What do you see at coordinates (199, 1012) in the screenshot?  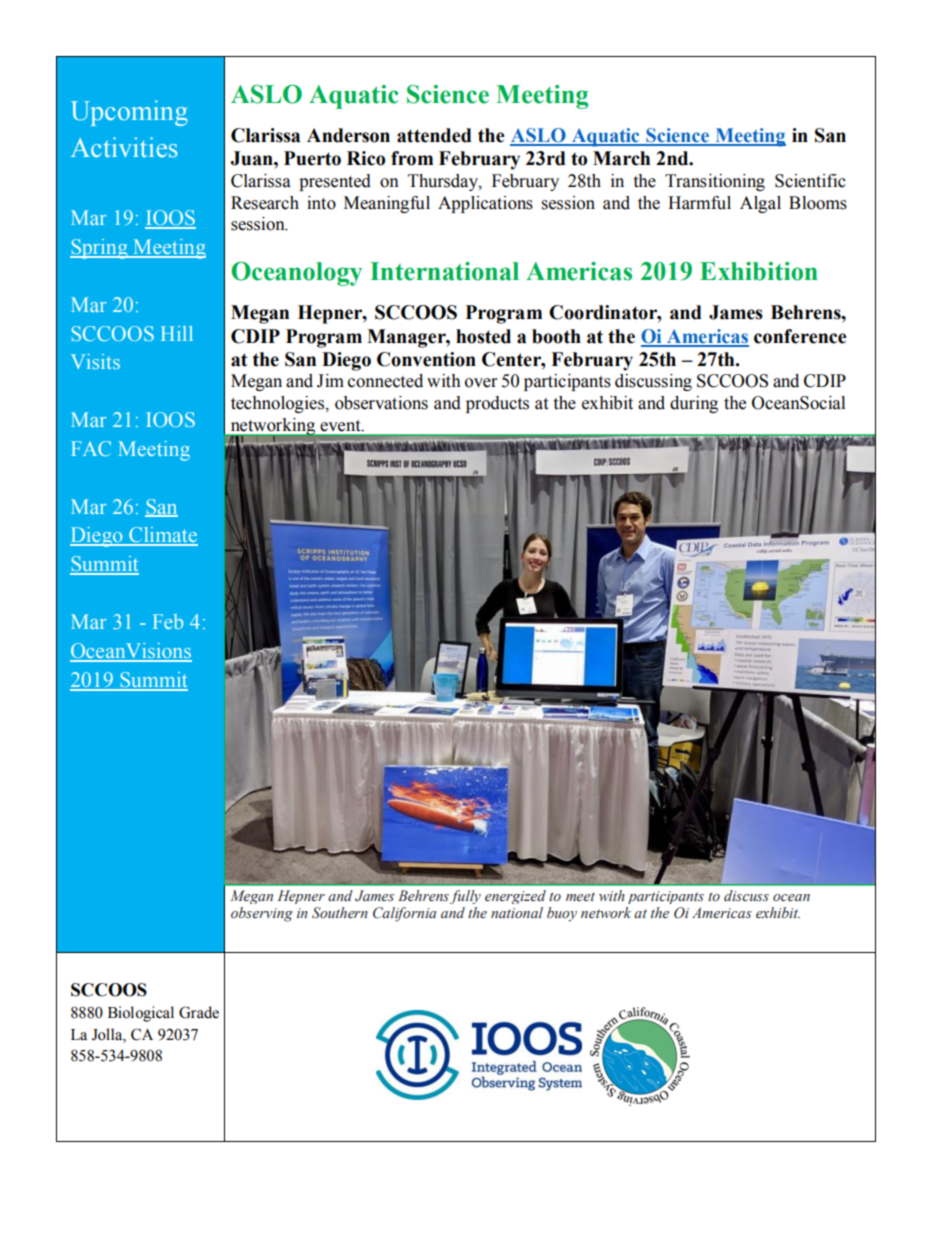 I see `Grade` at bounding box center [199, 1012].
